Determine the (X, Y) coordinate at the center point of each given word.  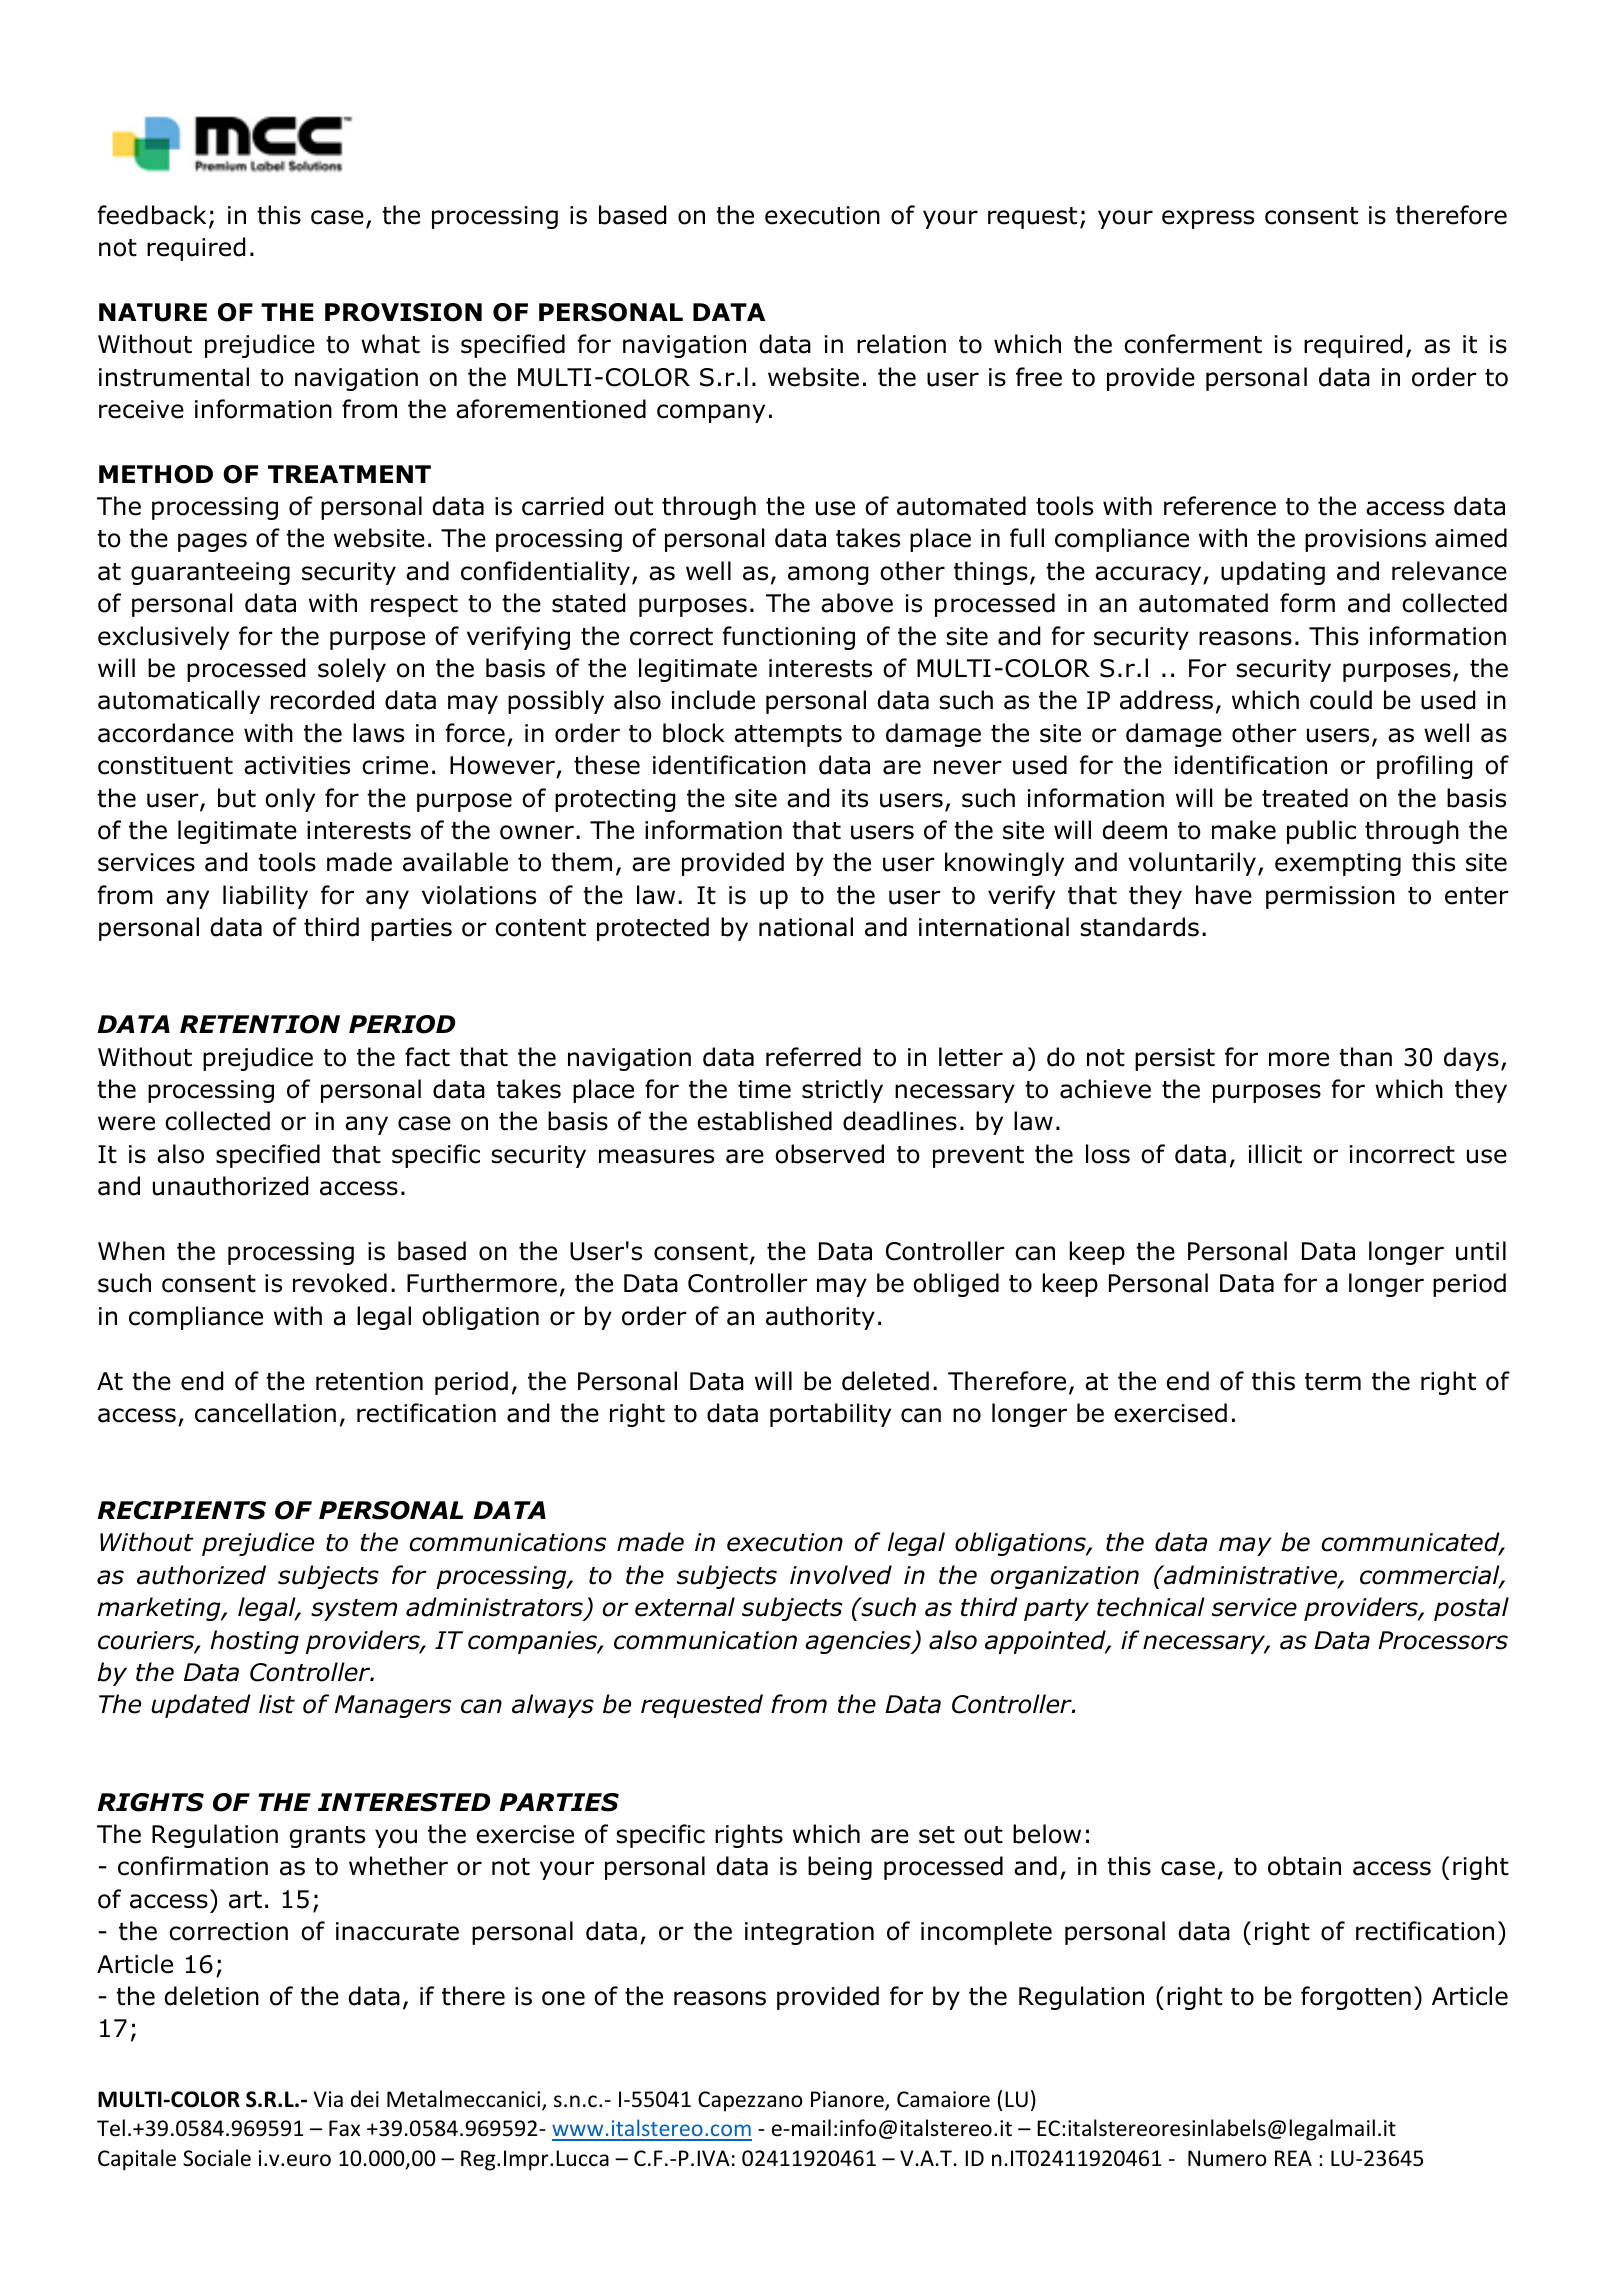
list (277, 1704)
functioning (789, 638)
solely (352, 670)
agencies (859, 1642)
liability (265, 897)
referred (813, 1057)
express (1208, 219)
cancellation (265, 1413)
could (1341, 700)
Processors (1443, 1640)
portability (830, 1415)
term (1333, 1382)
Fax (344, 2128)
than (1365, 1057)
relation (901, 344)
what (390, 344)
